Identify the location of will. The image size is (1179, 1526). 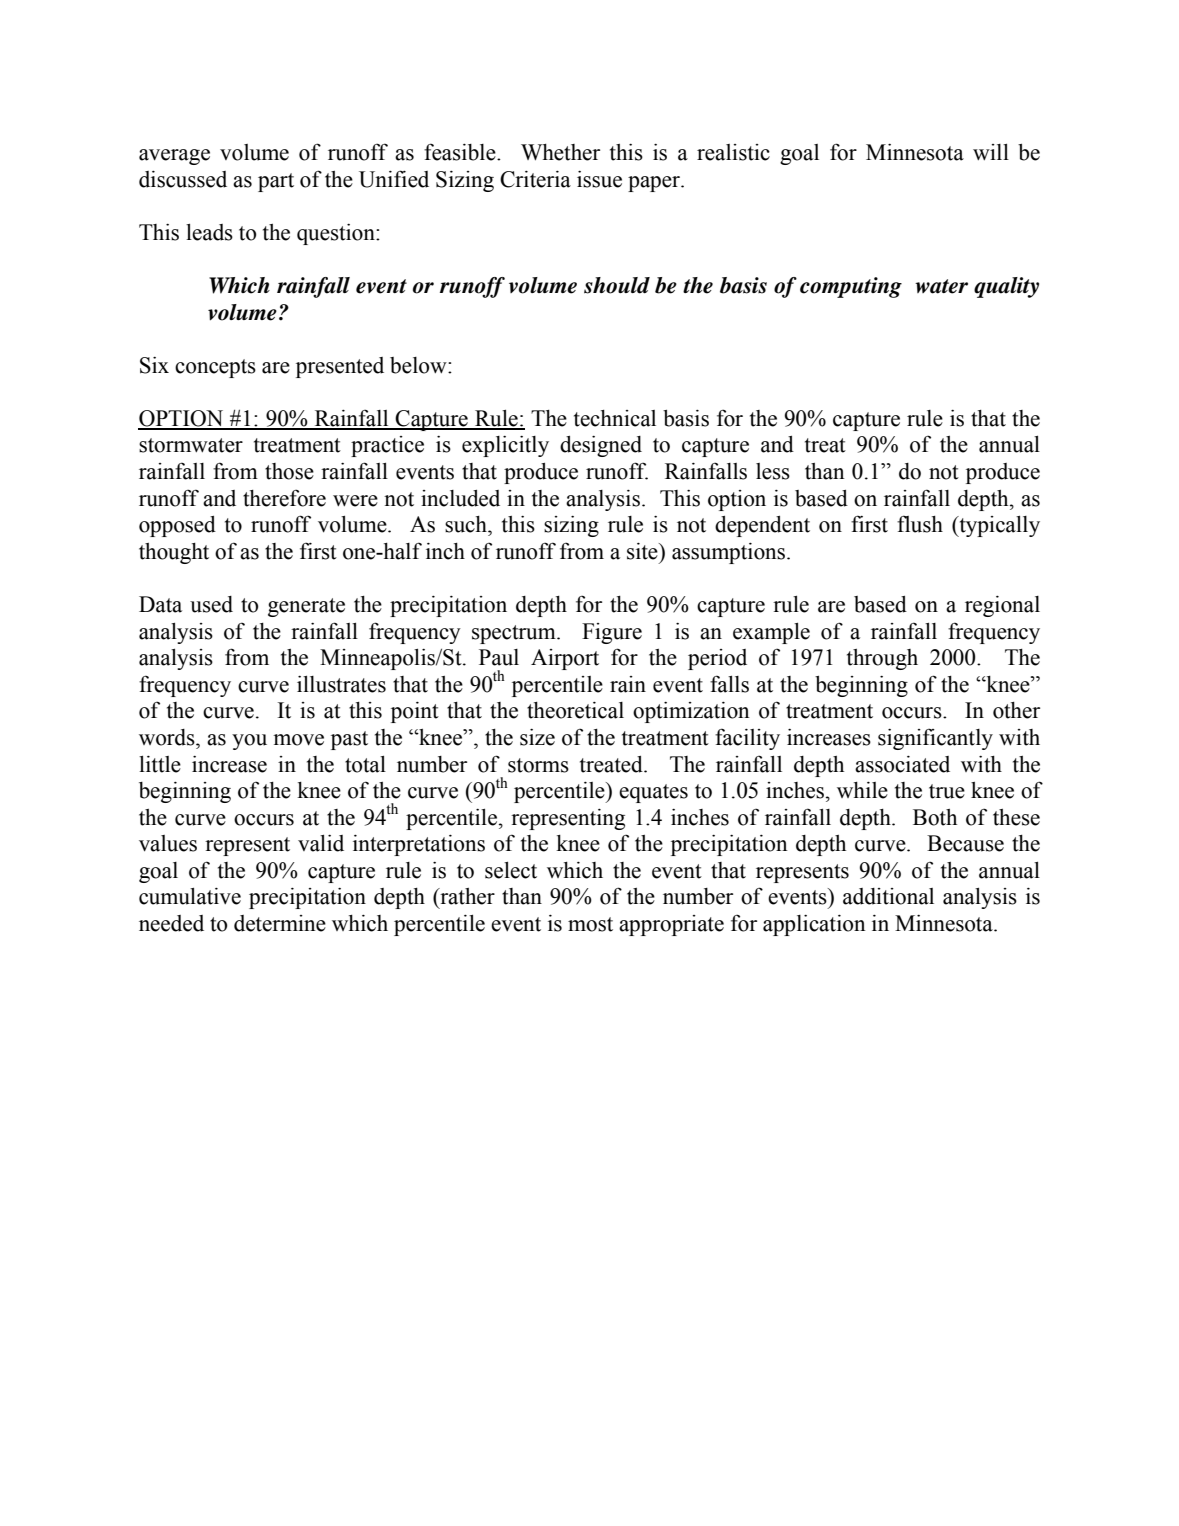
(991, 152).
